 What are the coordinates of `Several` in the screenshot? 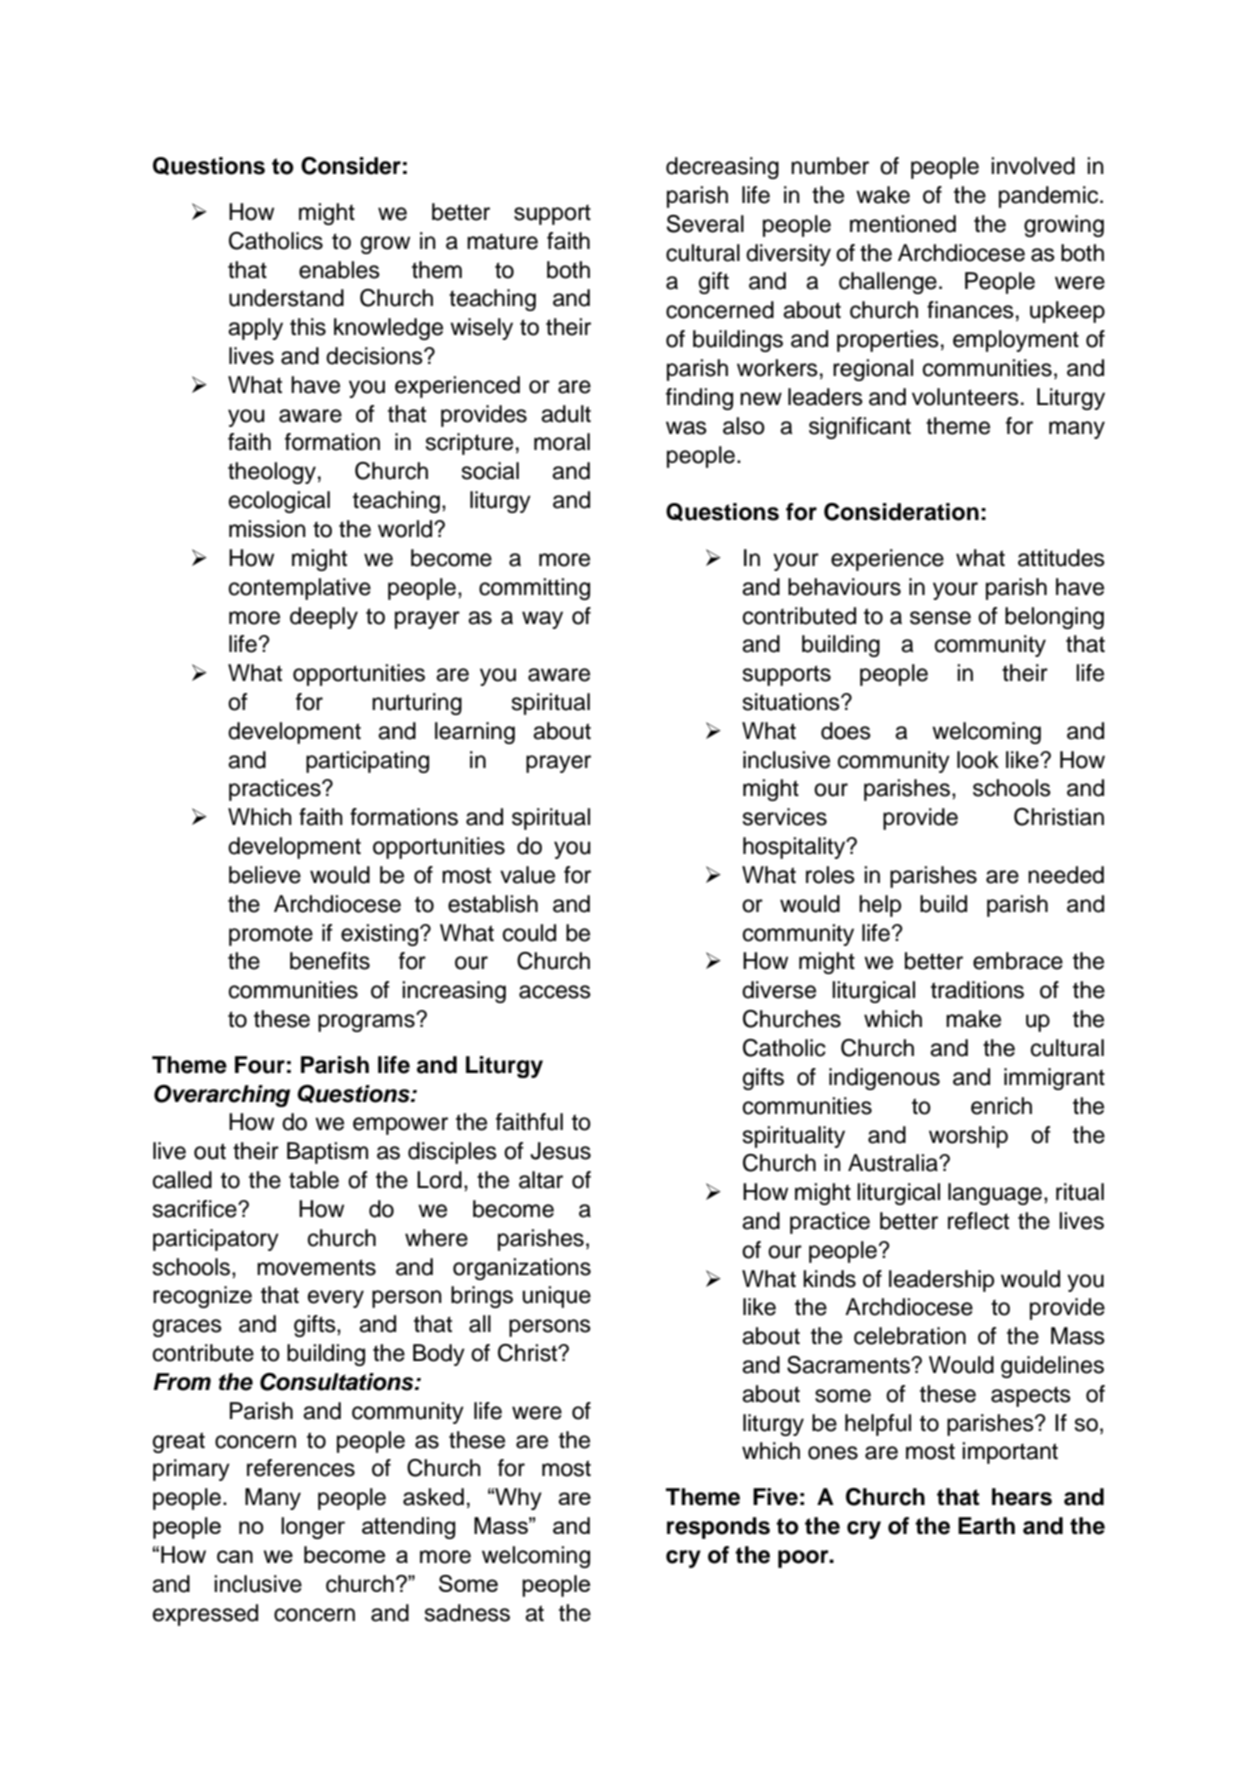 It's located at (705, 224).
